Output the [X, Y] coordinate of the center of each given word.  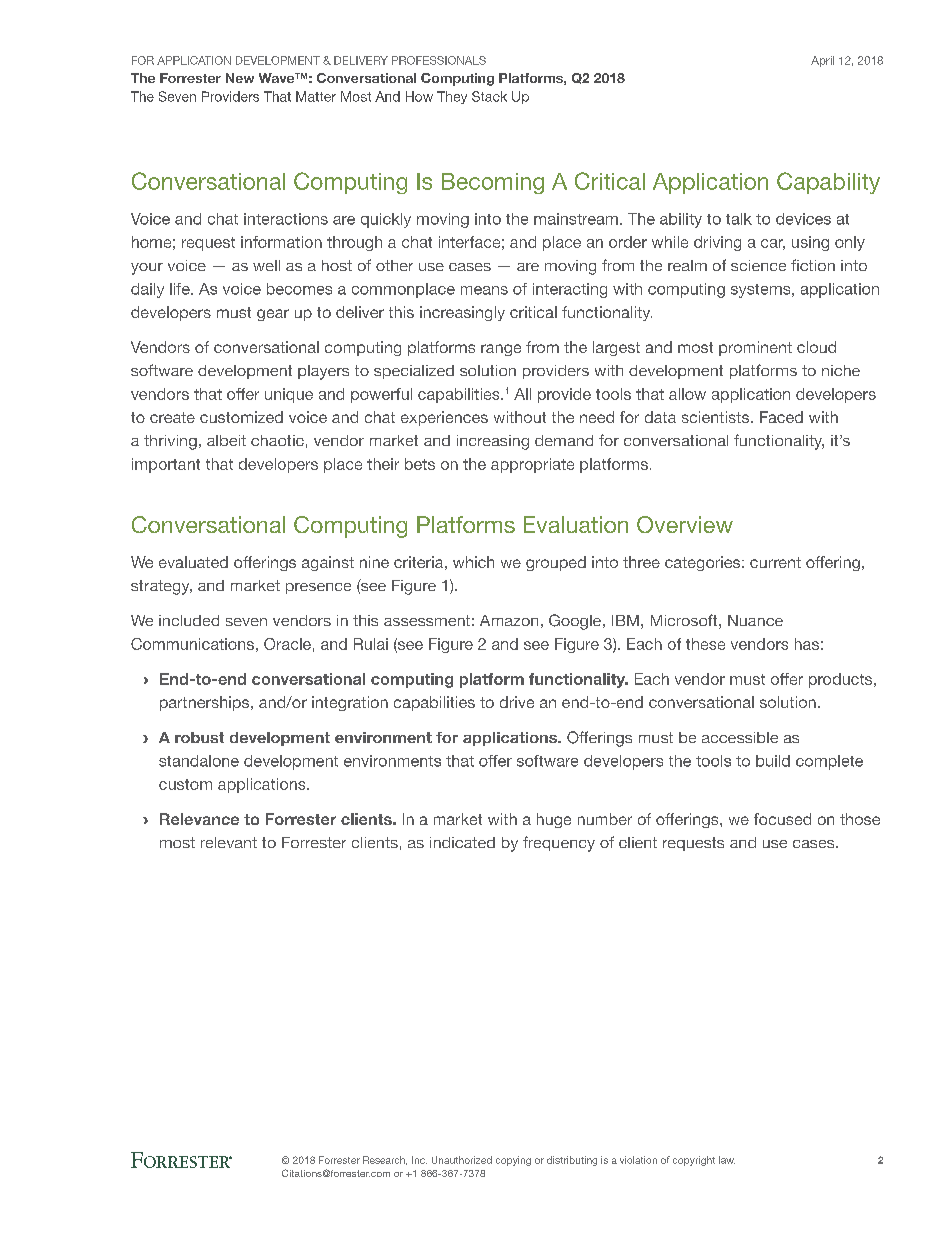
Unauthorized [462, 1160]
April [822, 61]
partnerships [206, 703]
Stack [489, 96]
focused [782, 819]
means [484, 290]
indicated [462, 842]
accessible [740, 737]
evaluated [193, 562]
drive [517, 702]
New [240, 78]
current [775, 562]
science [758, 265]
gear [273, 315]
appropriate [532, 465]
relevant [229, 842]
